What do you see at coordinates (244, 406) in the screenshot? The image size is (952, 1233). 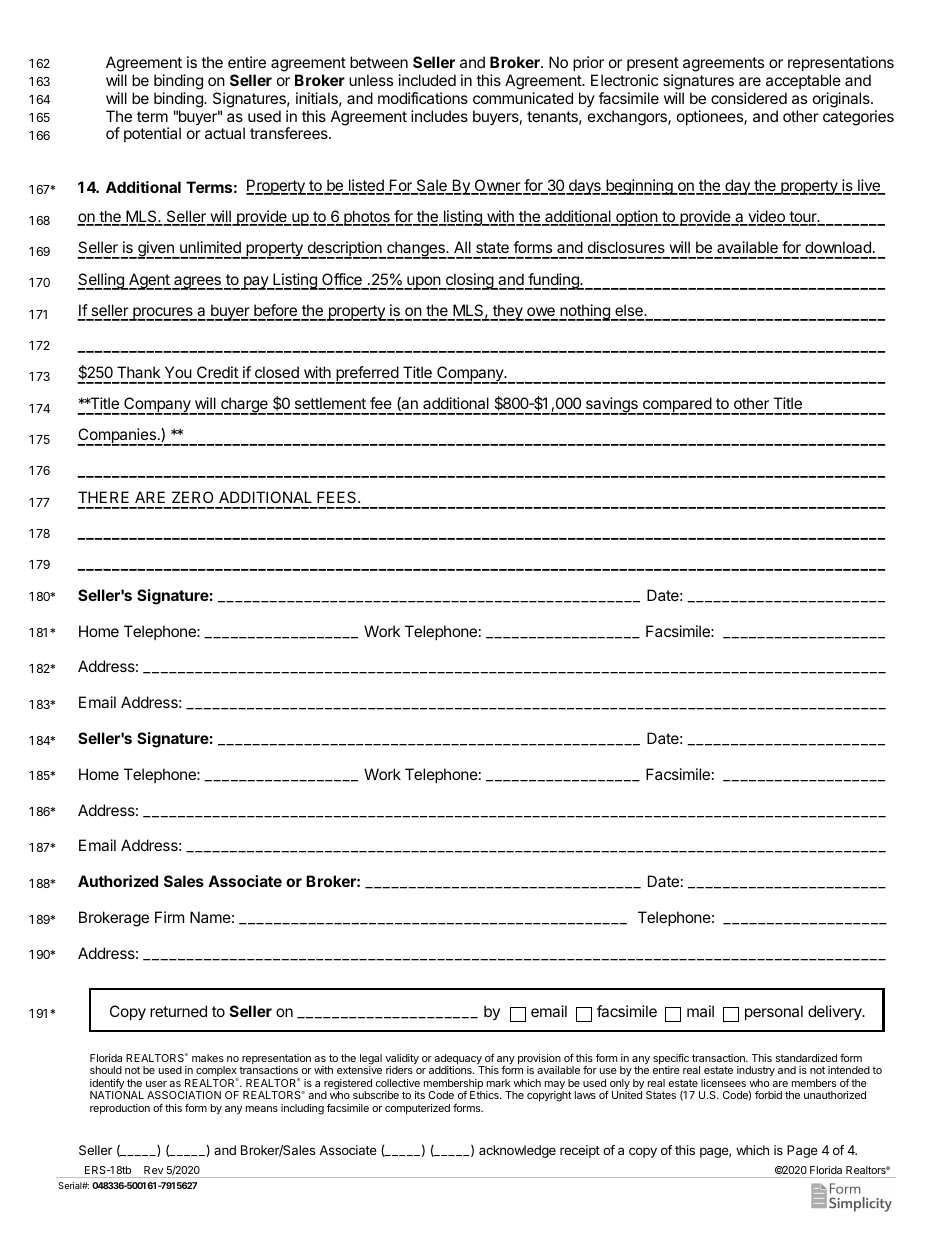 I see `charge` at bounding box center [244, 406].
